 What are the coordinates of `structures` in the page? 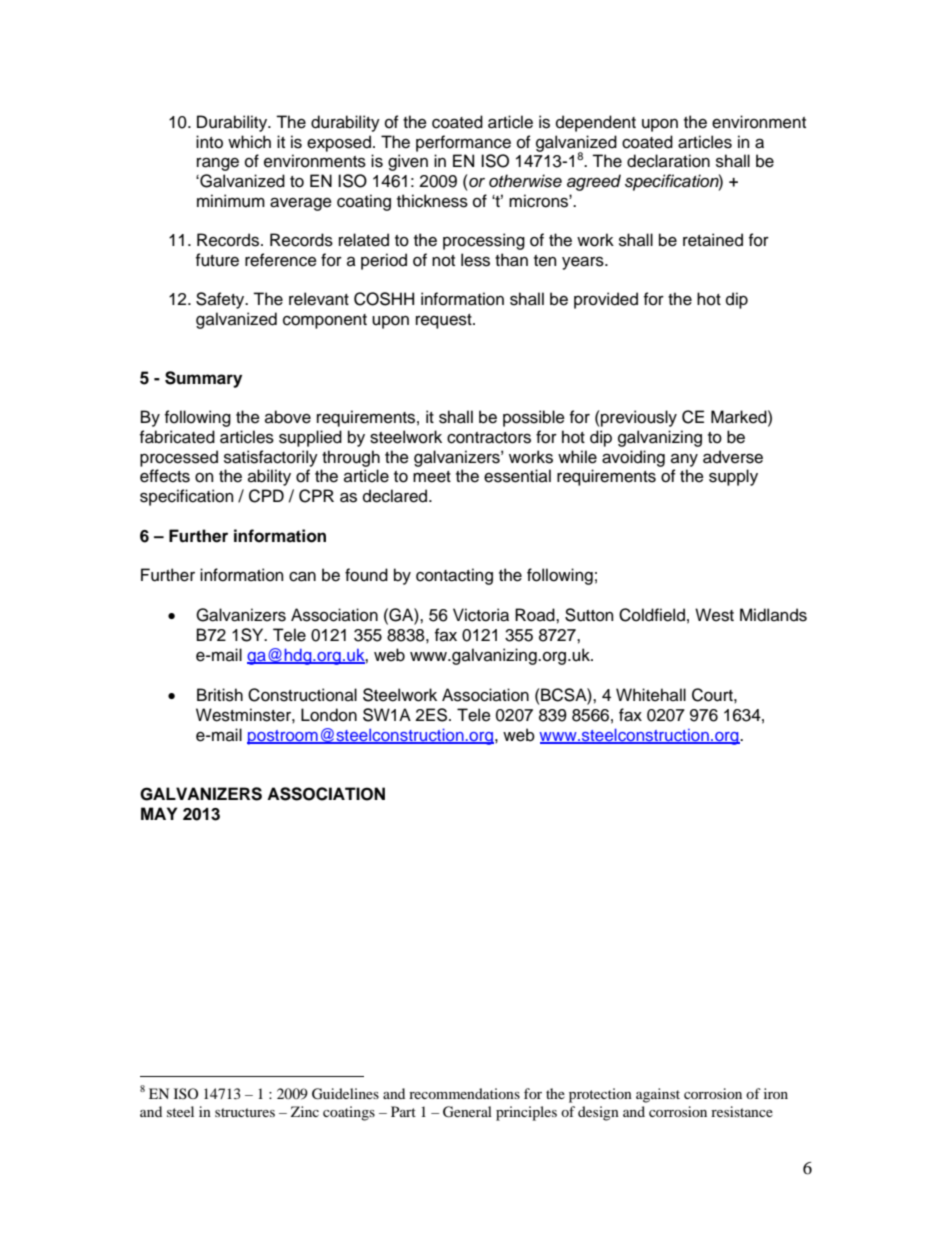 It's located at (245, 1112).
